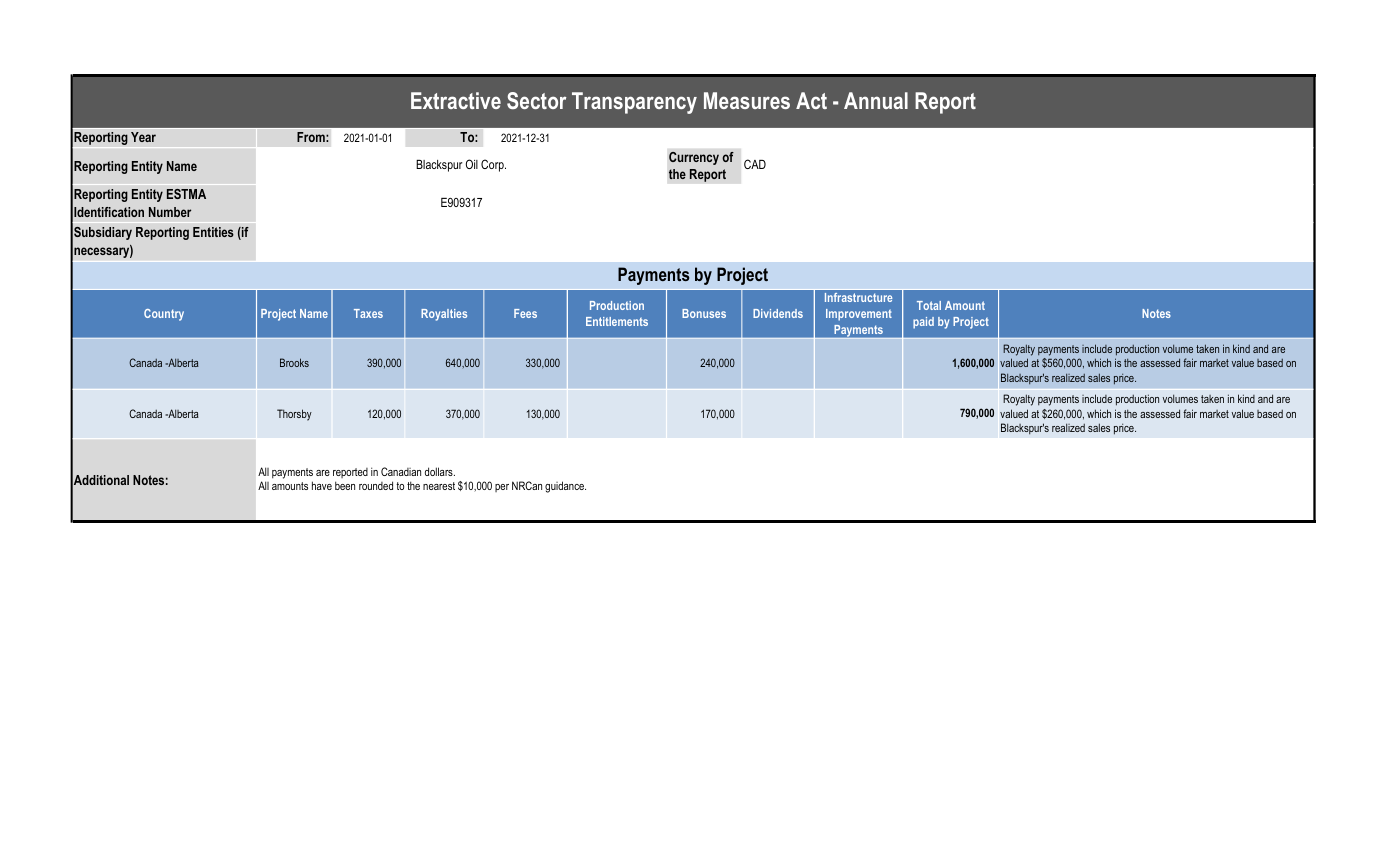  What do you see at coordinates (536, 100) in the document?
I see `Sector` at bounding box center [536, 100].
